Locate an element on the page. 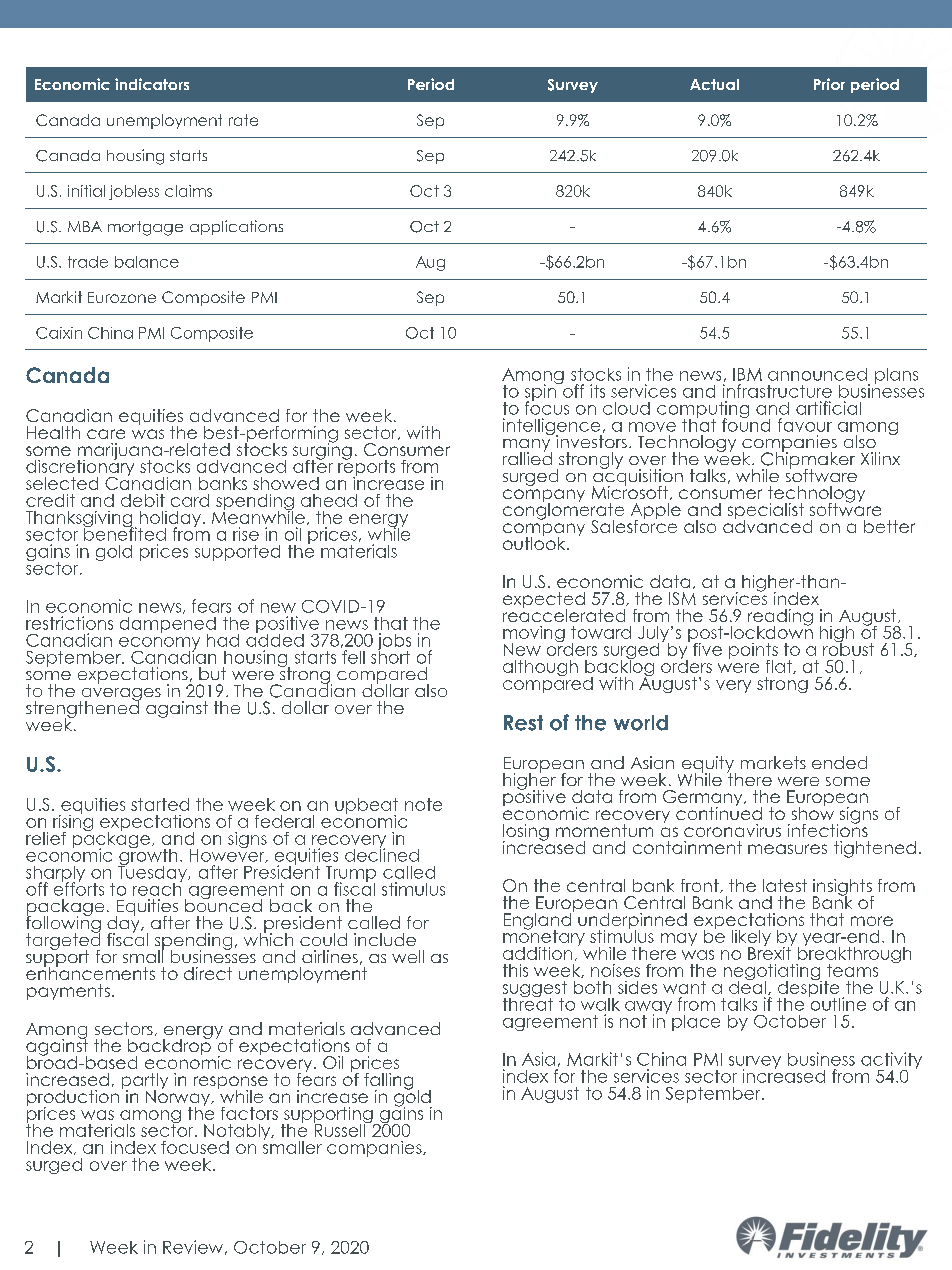  Norway is located at coordinates (179, 1098).
